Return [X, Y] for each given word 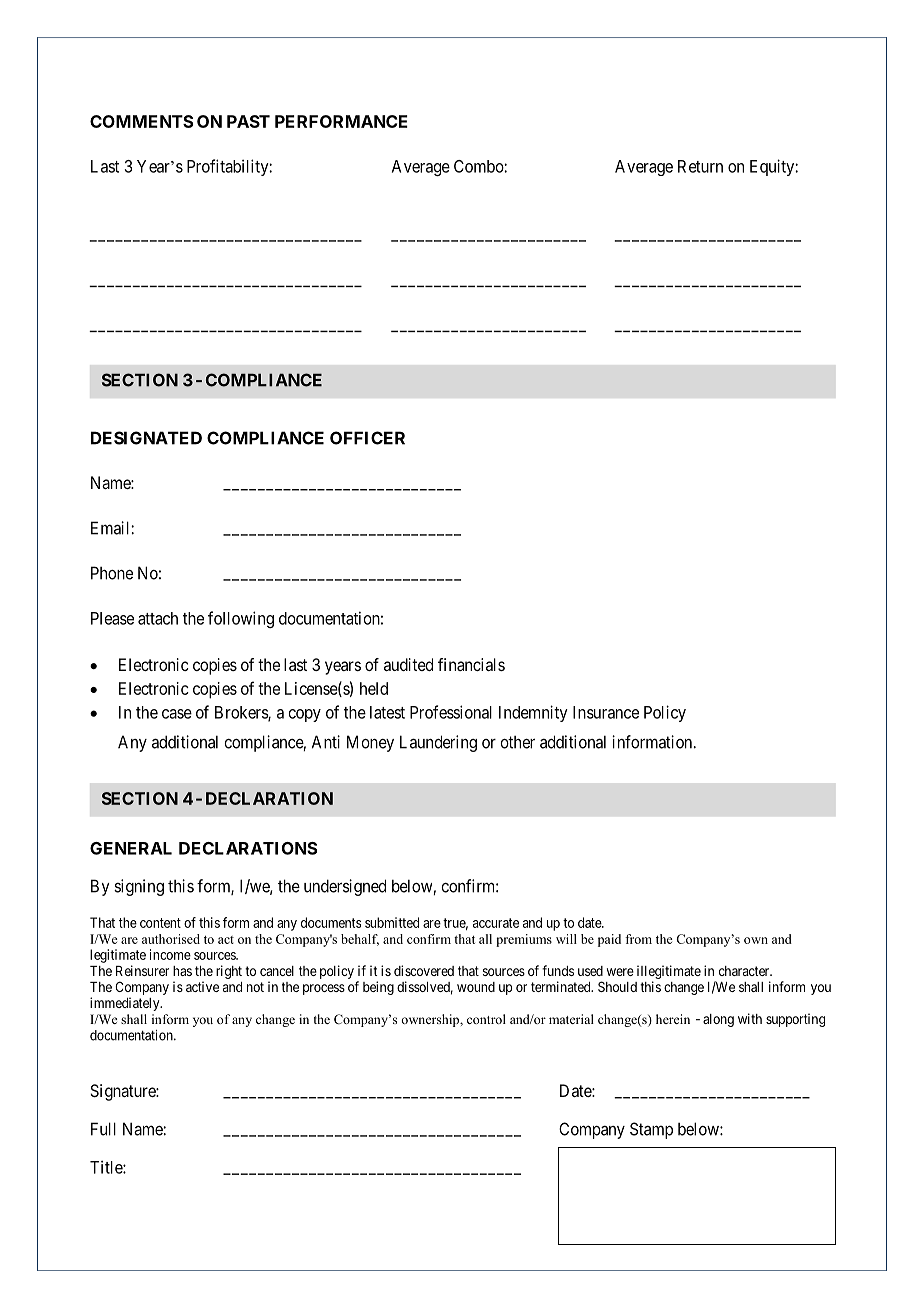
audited [408, 664]
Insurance [606, 712]
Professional [451, 712]
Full [103, 1129]
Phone [112, 573]
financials [471, 664]
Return [700, 166]
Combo [479, 166]
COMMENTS [142, 121]
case [177, 714]
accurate [496, 923]
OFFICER [367, 438]
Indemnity [533, 713]
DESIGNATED [146, 438]
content [160, 923]
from [638, 939]
